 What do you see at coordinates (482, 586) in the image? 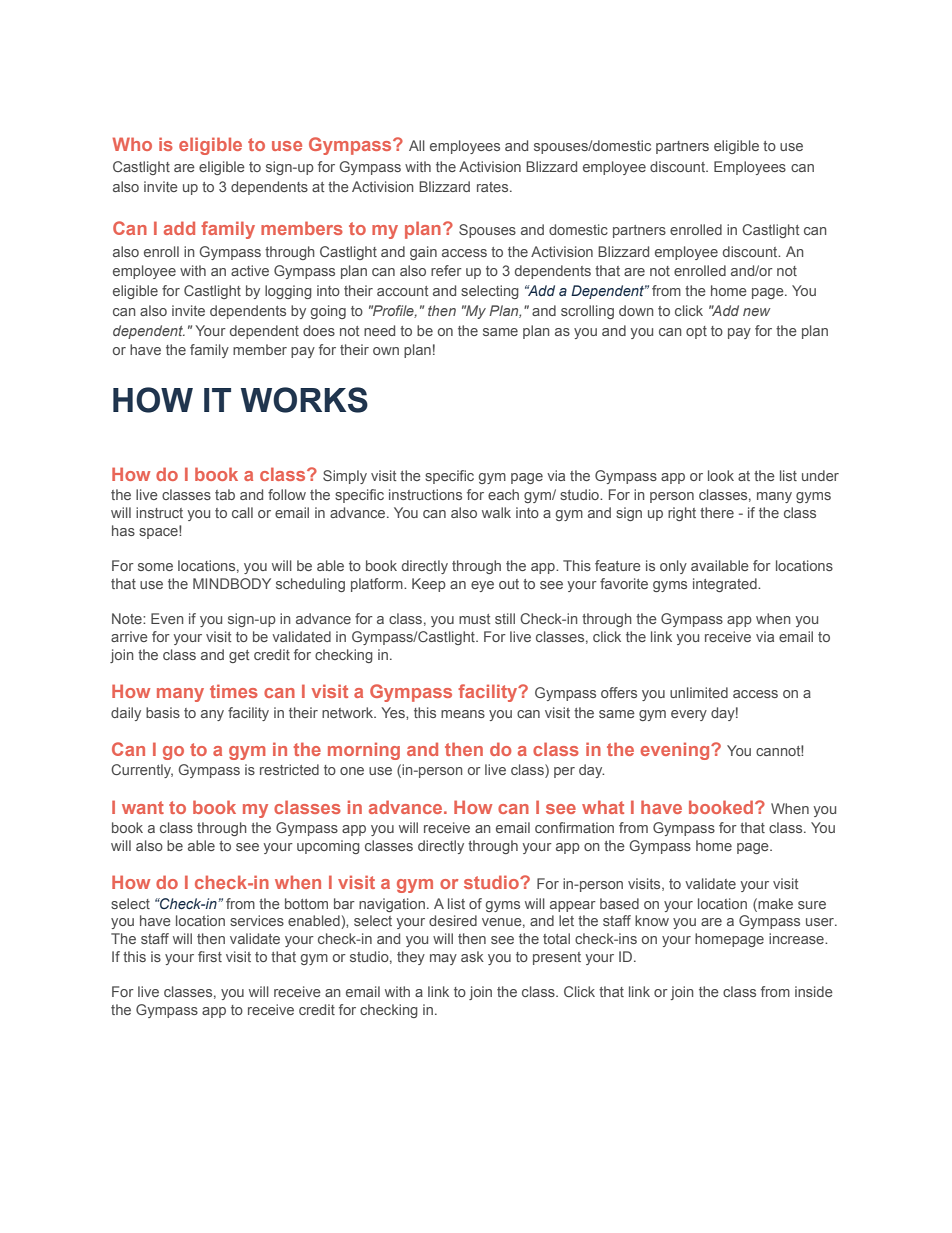
I see `eye` at bounding box center [482, 586].
